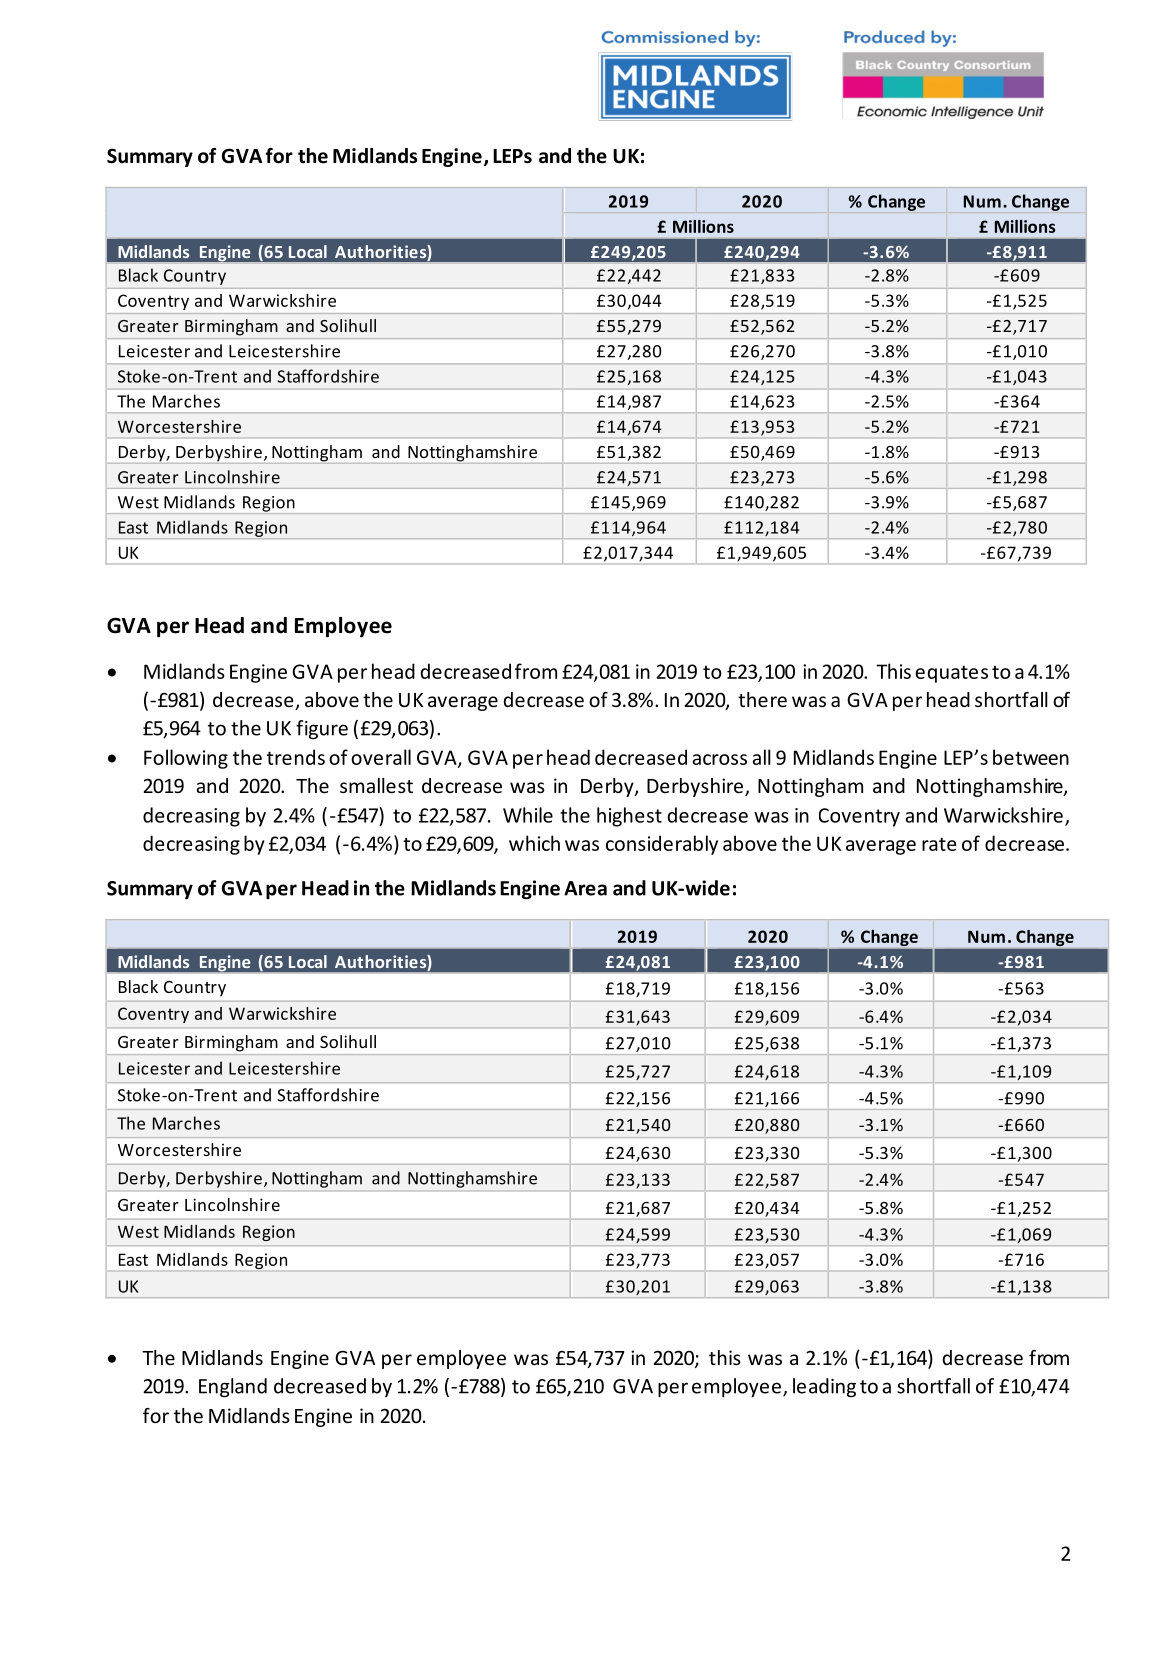 The image size is (1176, 1663). I want to click on England, so click(233, 1387).
